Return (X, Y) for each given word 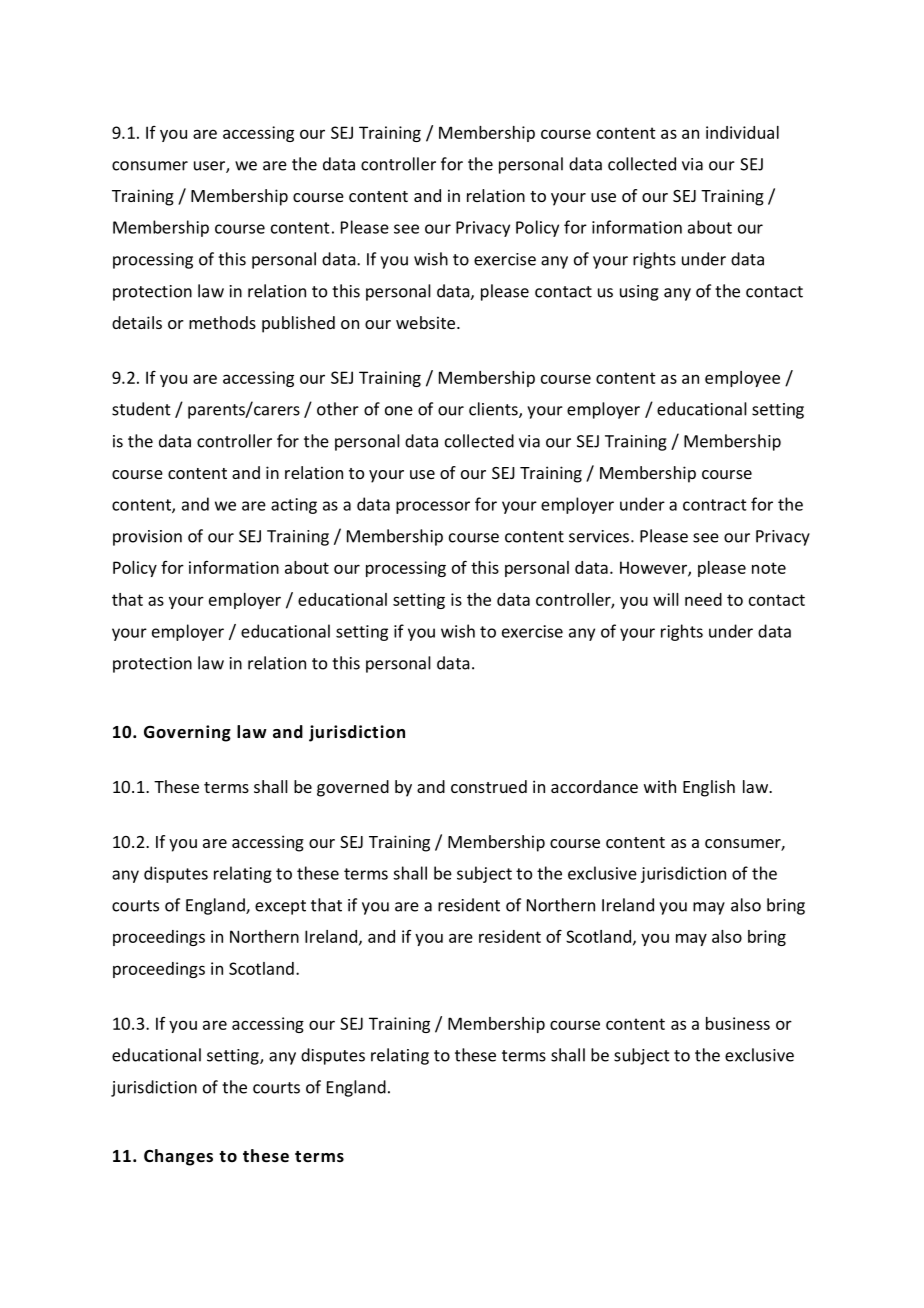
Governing (187, 733)
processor (433, 507)
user (210, 167)
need (703, 599)
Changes (178, 1157)
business (738, 1023)
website (425, 322)
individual (742, 132)
